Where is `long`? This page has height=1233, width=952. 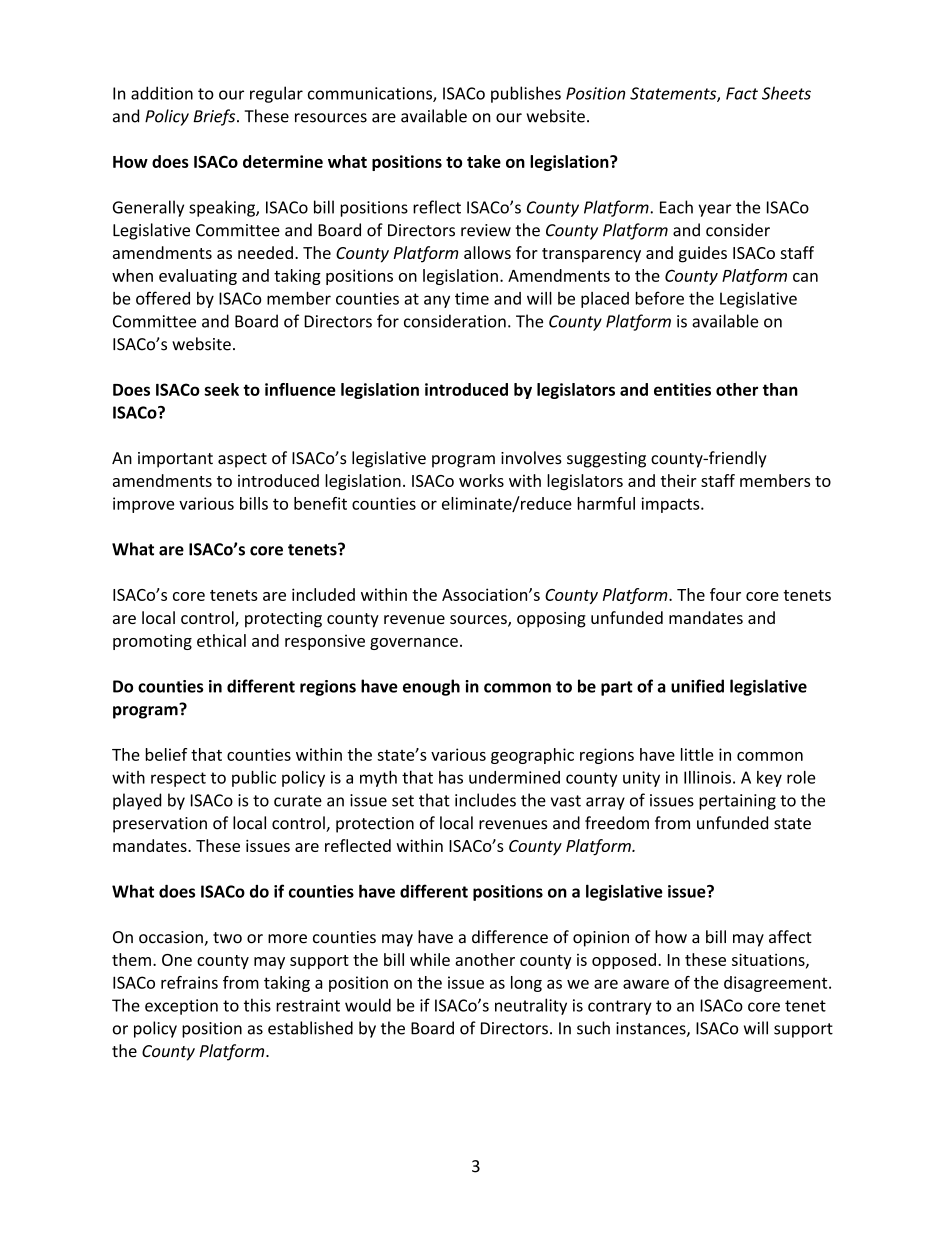
long is located at coordinates (526, 984).
